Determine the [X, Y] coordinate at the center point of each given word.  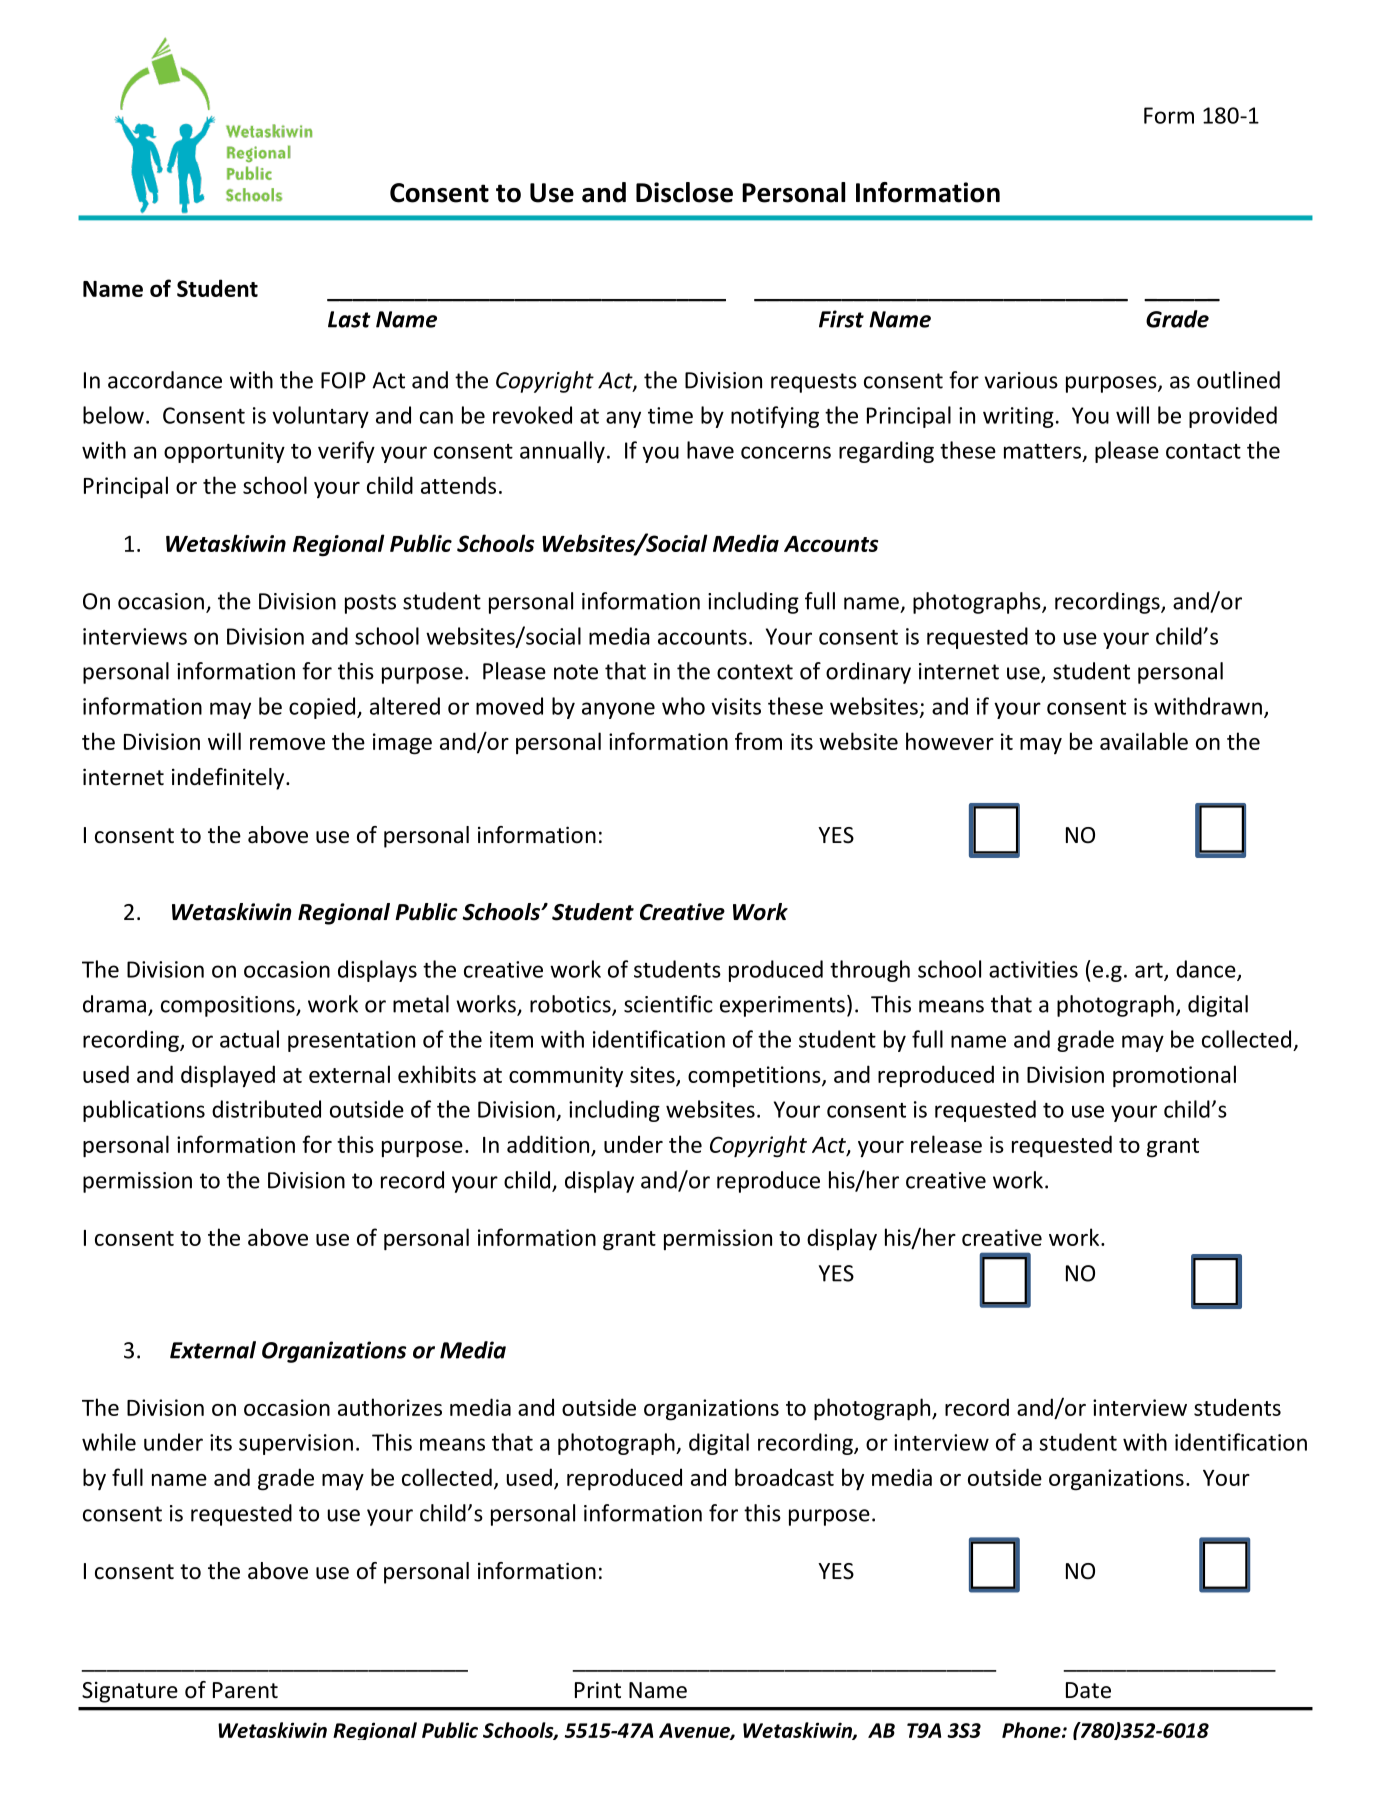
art [1150, 971]
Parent [245, 1690]
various [1021, 380]
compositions [229, 1006]
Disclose [684, 192]
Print [598, 1689]
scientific [668, 1004]
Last [349, 319]
